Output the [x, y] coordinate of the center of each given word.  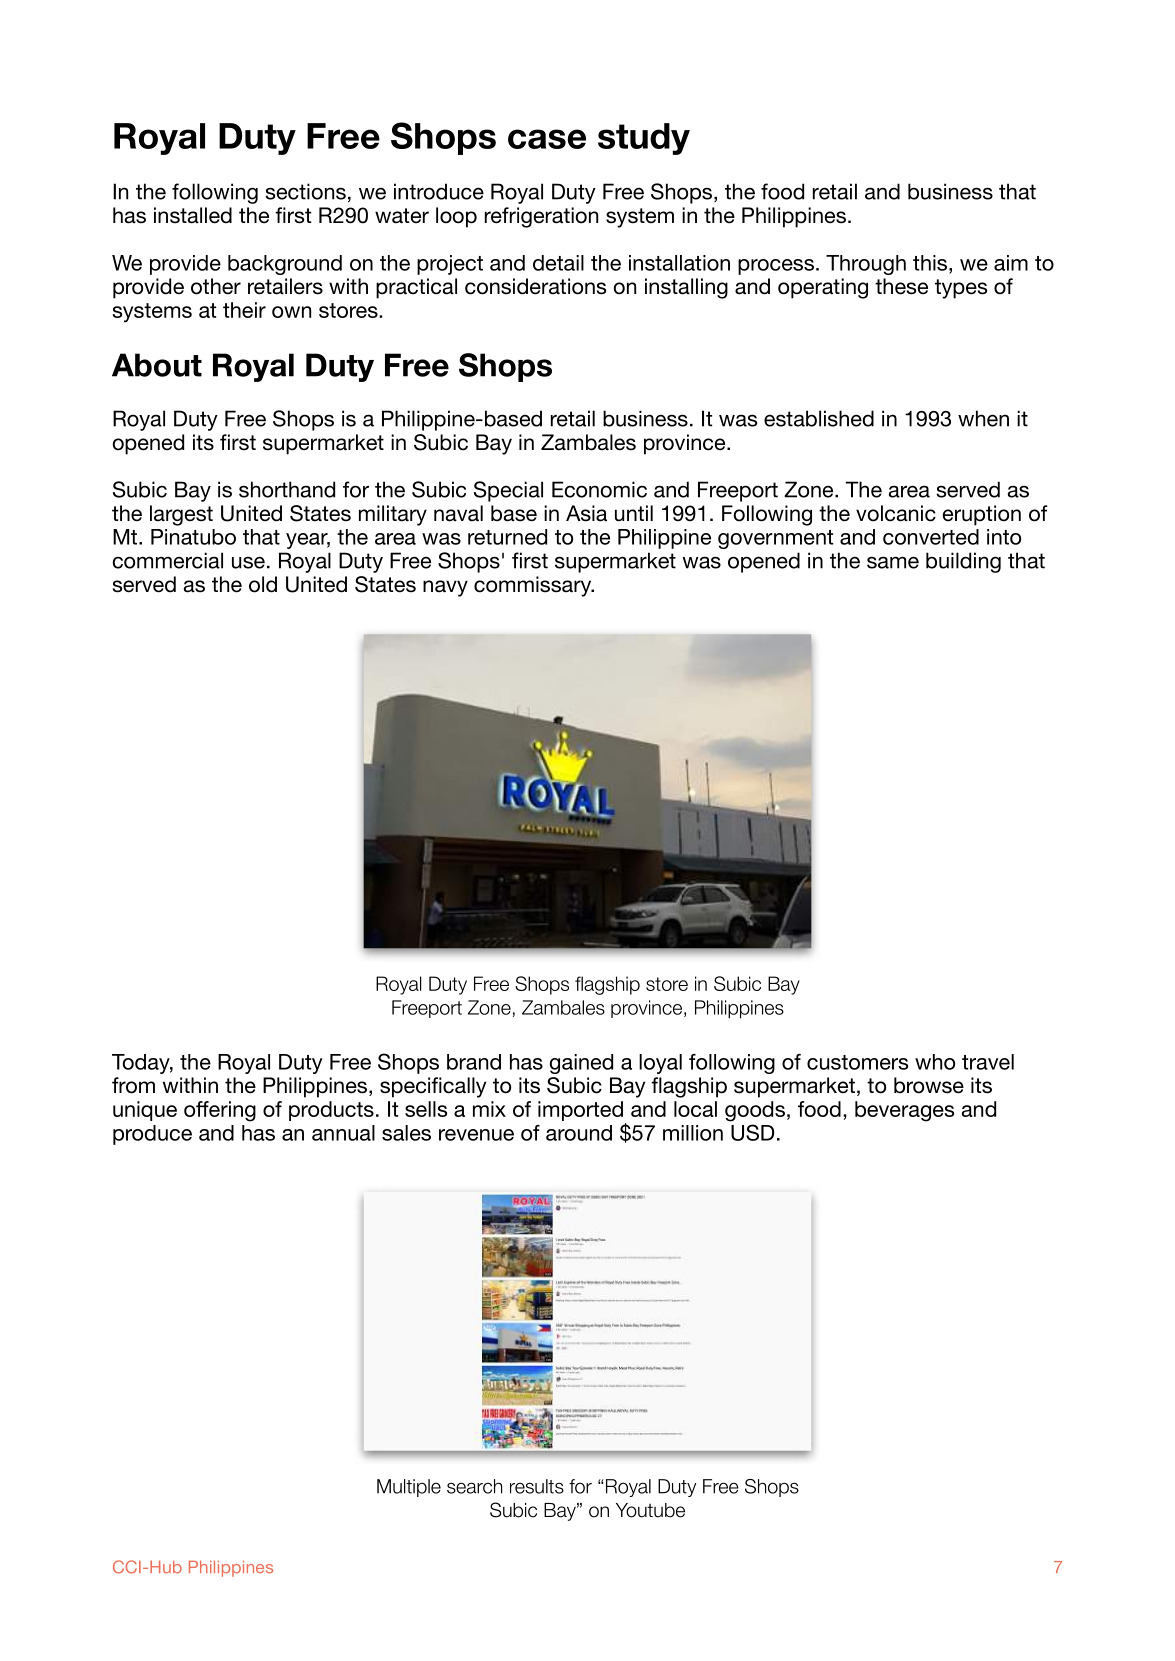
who [935, 1062]
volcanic [896, 513]
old [263, 584]
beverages [904, 1111]
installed [193, 215]
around [579, 1133]
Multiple [409, 1488]
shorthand [287, 489]
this [930, 263]
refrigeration [541, 217]
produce [152, 1135]
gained [581, 1064]
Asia [586, 513]
